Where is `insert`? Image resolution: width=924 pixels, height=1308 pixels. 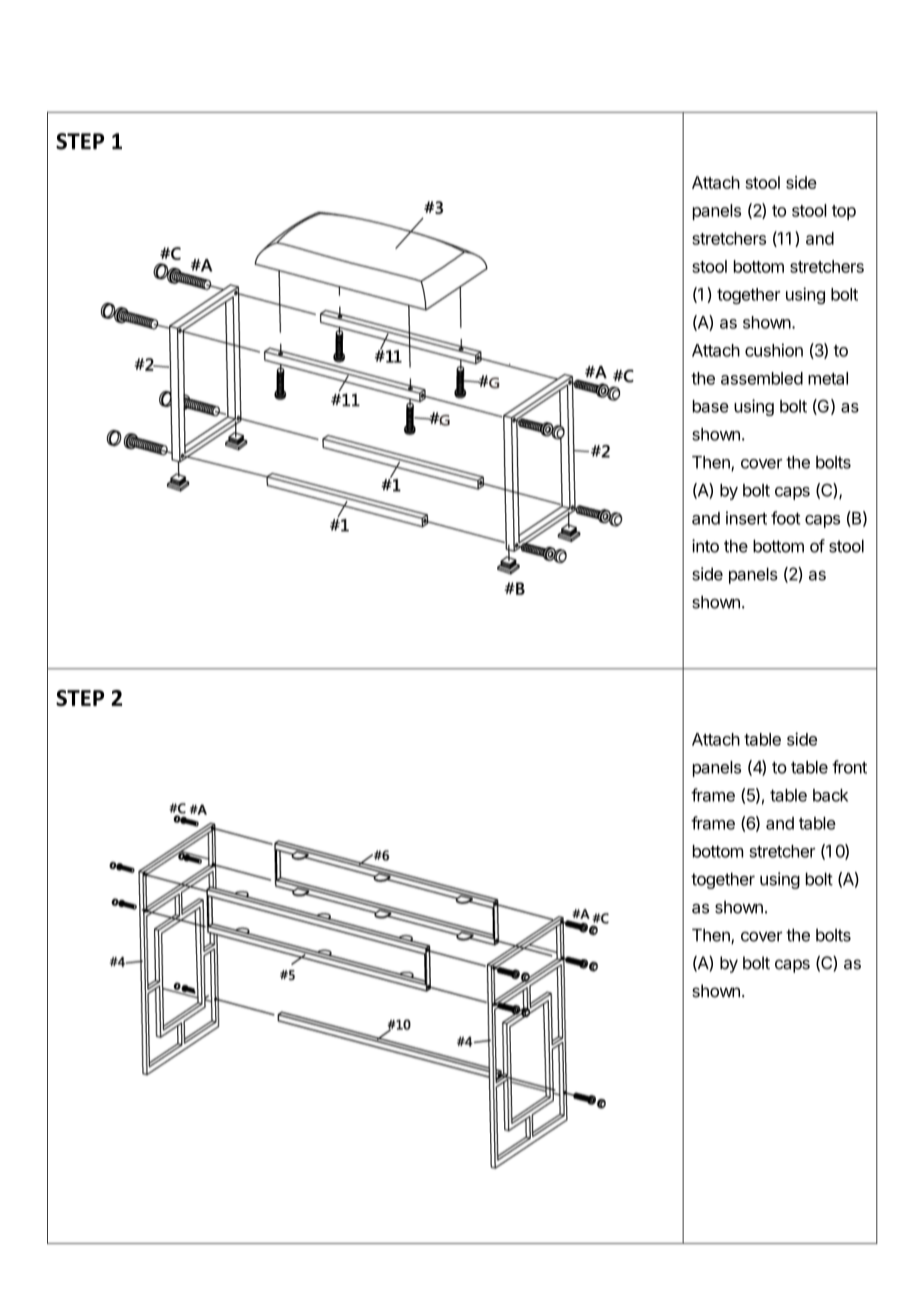 insert is located at coordinates (746, 518).
